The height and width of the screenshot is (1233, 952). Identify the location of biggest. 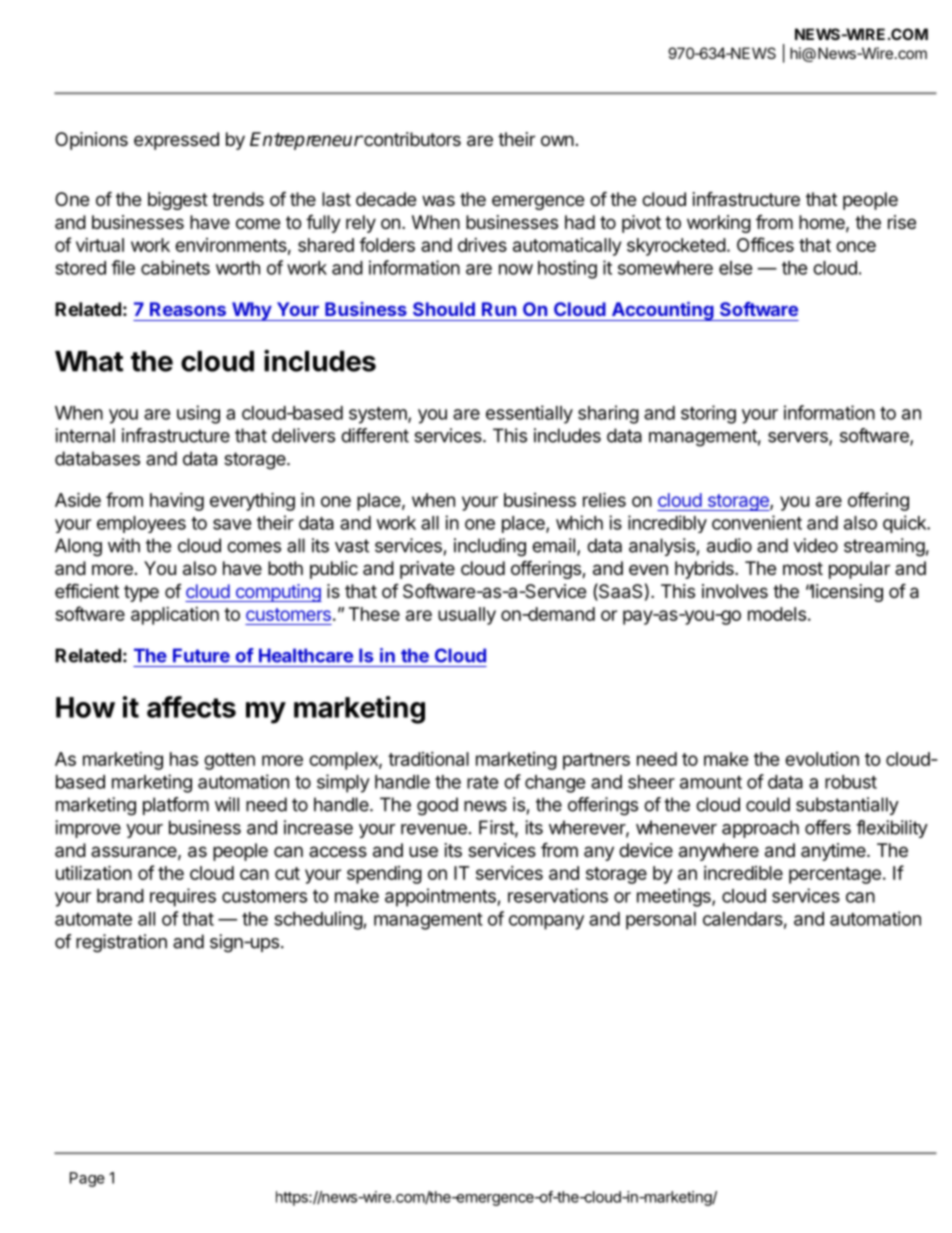
(178, 201).
